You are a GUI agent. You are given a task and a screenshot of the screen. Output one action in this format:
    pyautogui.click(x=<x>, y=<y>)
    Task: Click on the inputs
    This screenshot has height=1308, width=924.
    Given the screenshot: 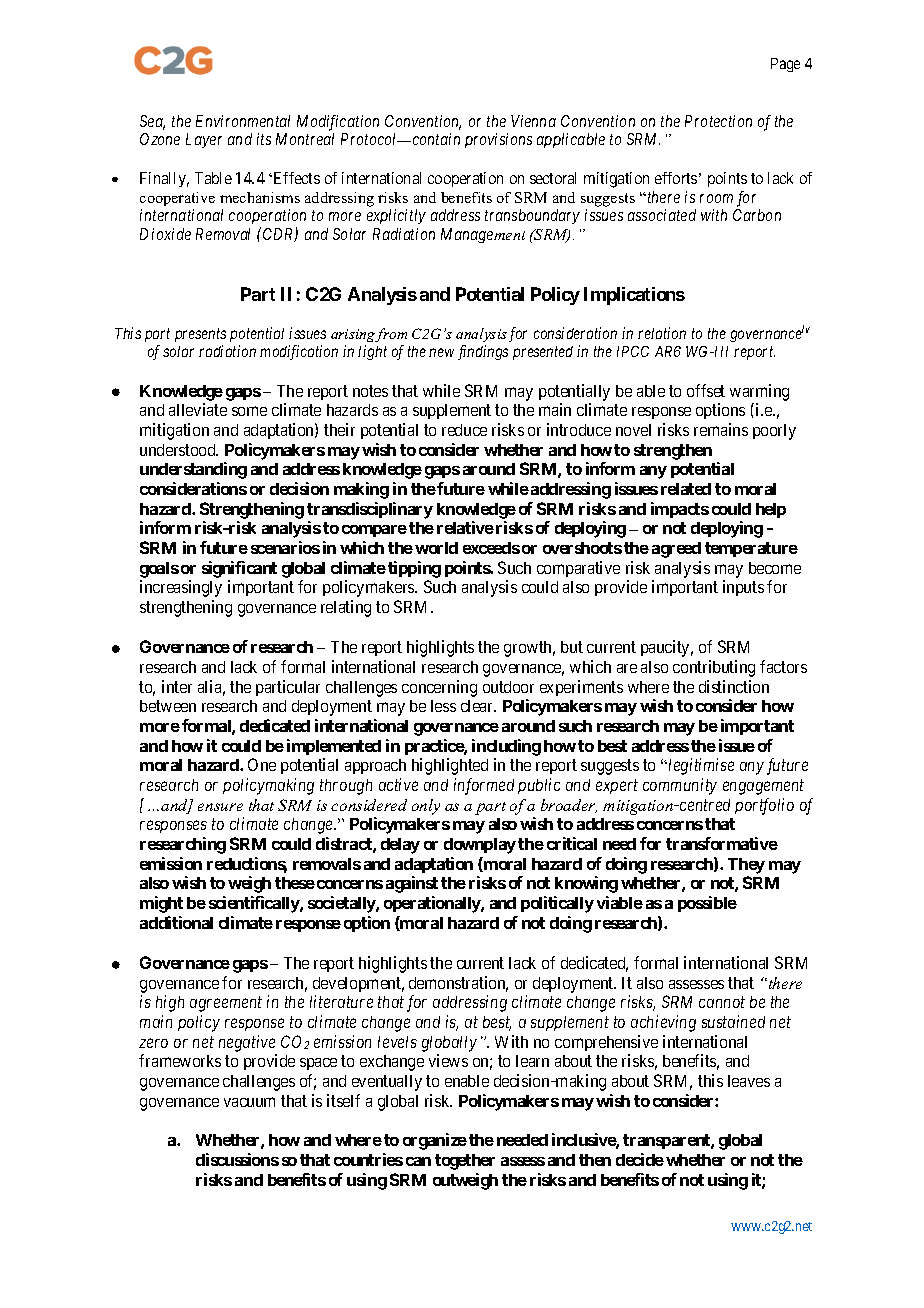 What is the action you would take?
    pyautogui.click(x=743, y=588)
